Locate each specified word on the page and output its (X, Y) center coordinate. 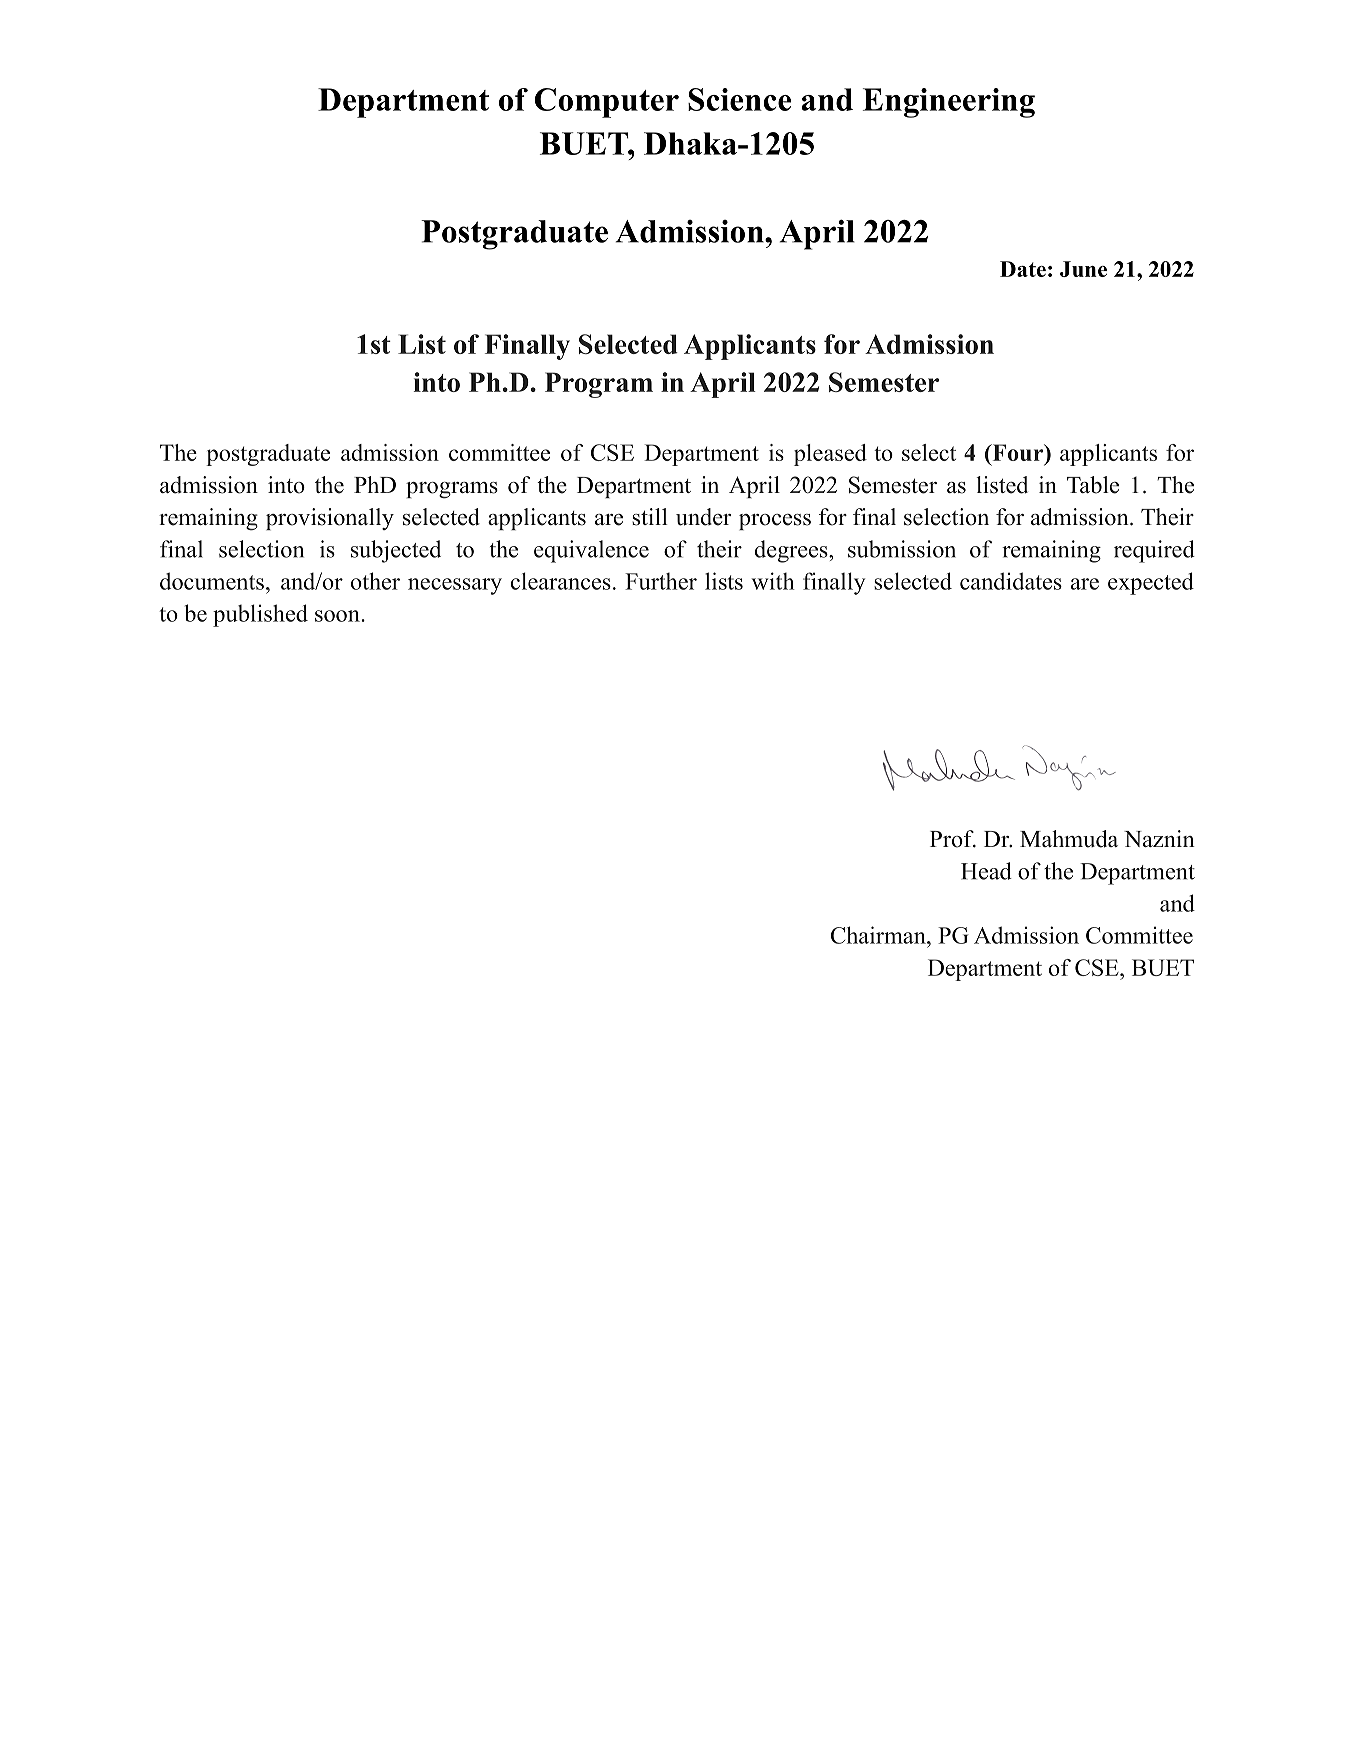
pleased (830, 455)
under (703, 517)
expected (1151, 583)
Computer (607, 103)
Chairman (879, 935)
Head (986, 871)
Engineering (949, 103)
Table (1093, 485)
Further (661, 581)
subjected (396, 551)
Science (739, 99)
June (1083, 269)
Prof (953, 839)
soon (338, 616)
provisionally (330, 519)
